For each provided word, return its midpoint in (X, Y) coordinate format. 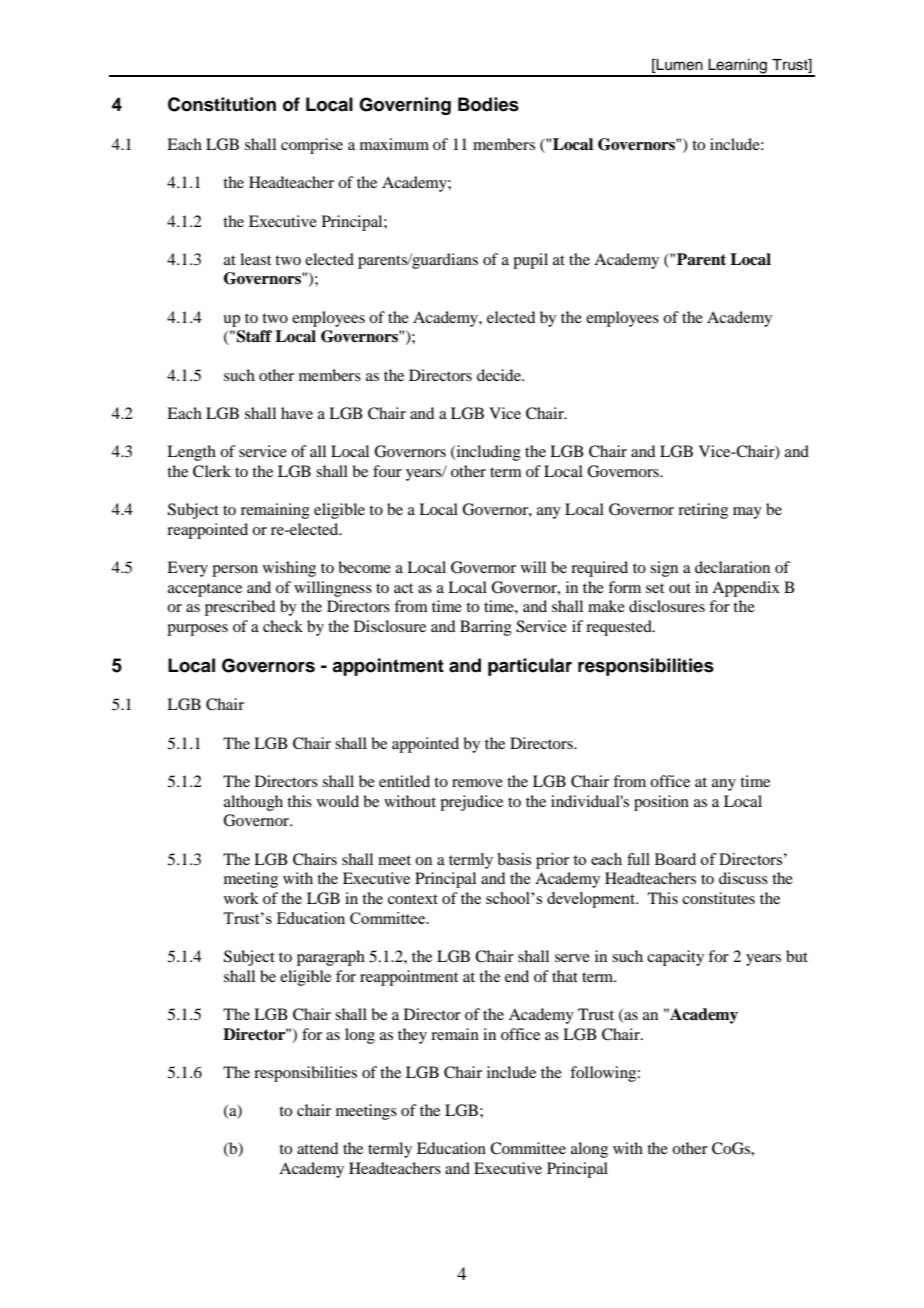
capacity (675, 958)
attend (317, 1148)
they (412, 1036)
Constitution (222, 104)
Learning (737, 67)
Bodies (488, 104)
